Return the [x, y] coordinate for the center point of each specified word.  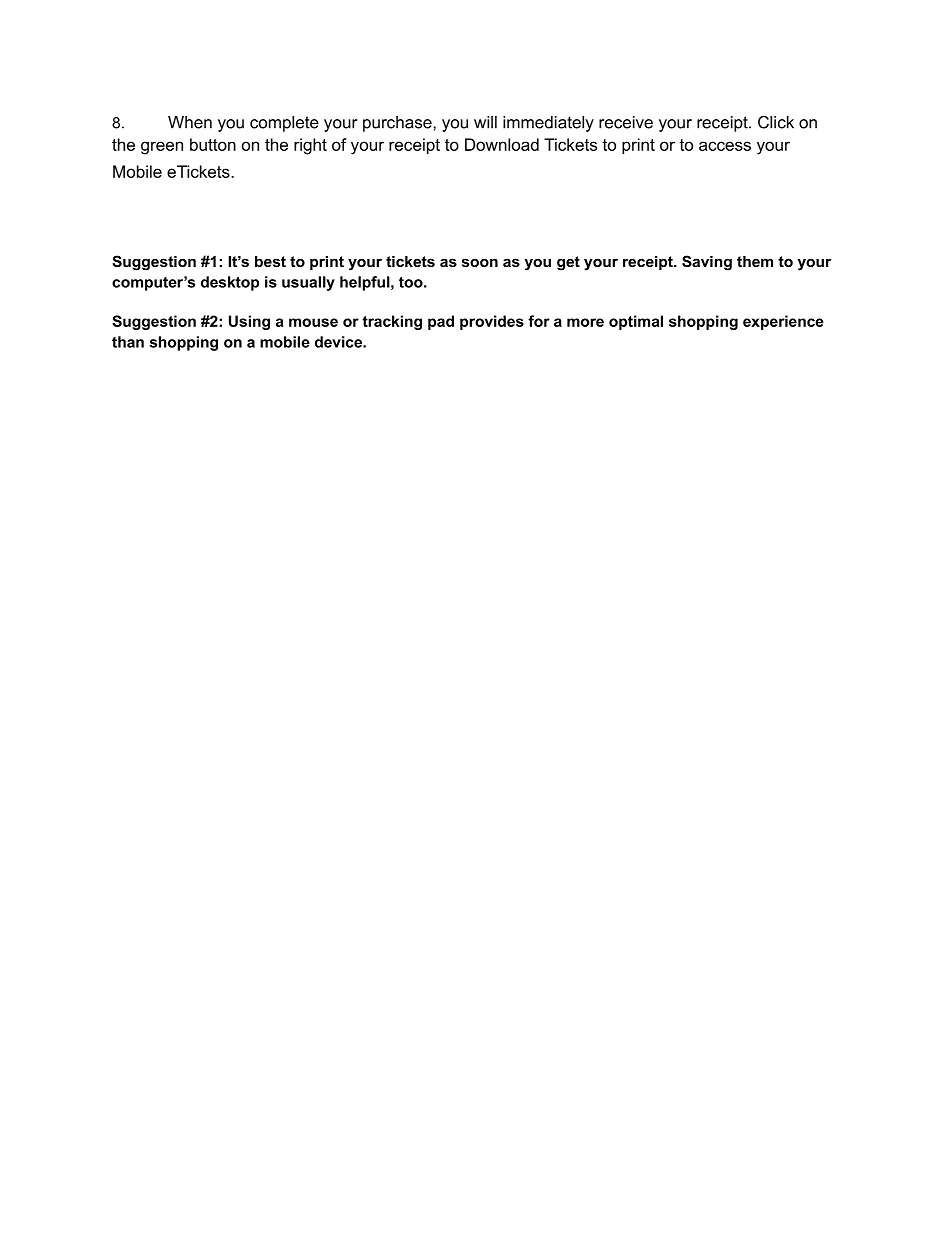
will [485, 122]
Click [776, 122]
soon [480, 262]
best [270, 261]
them [755, 261]
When [190, 122]
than [128, 342]
